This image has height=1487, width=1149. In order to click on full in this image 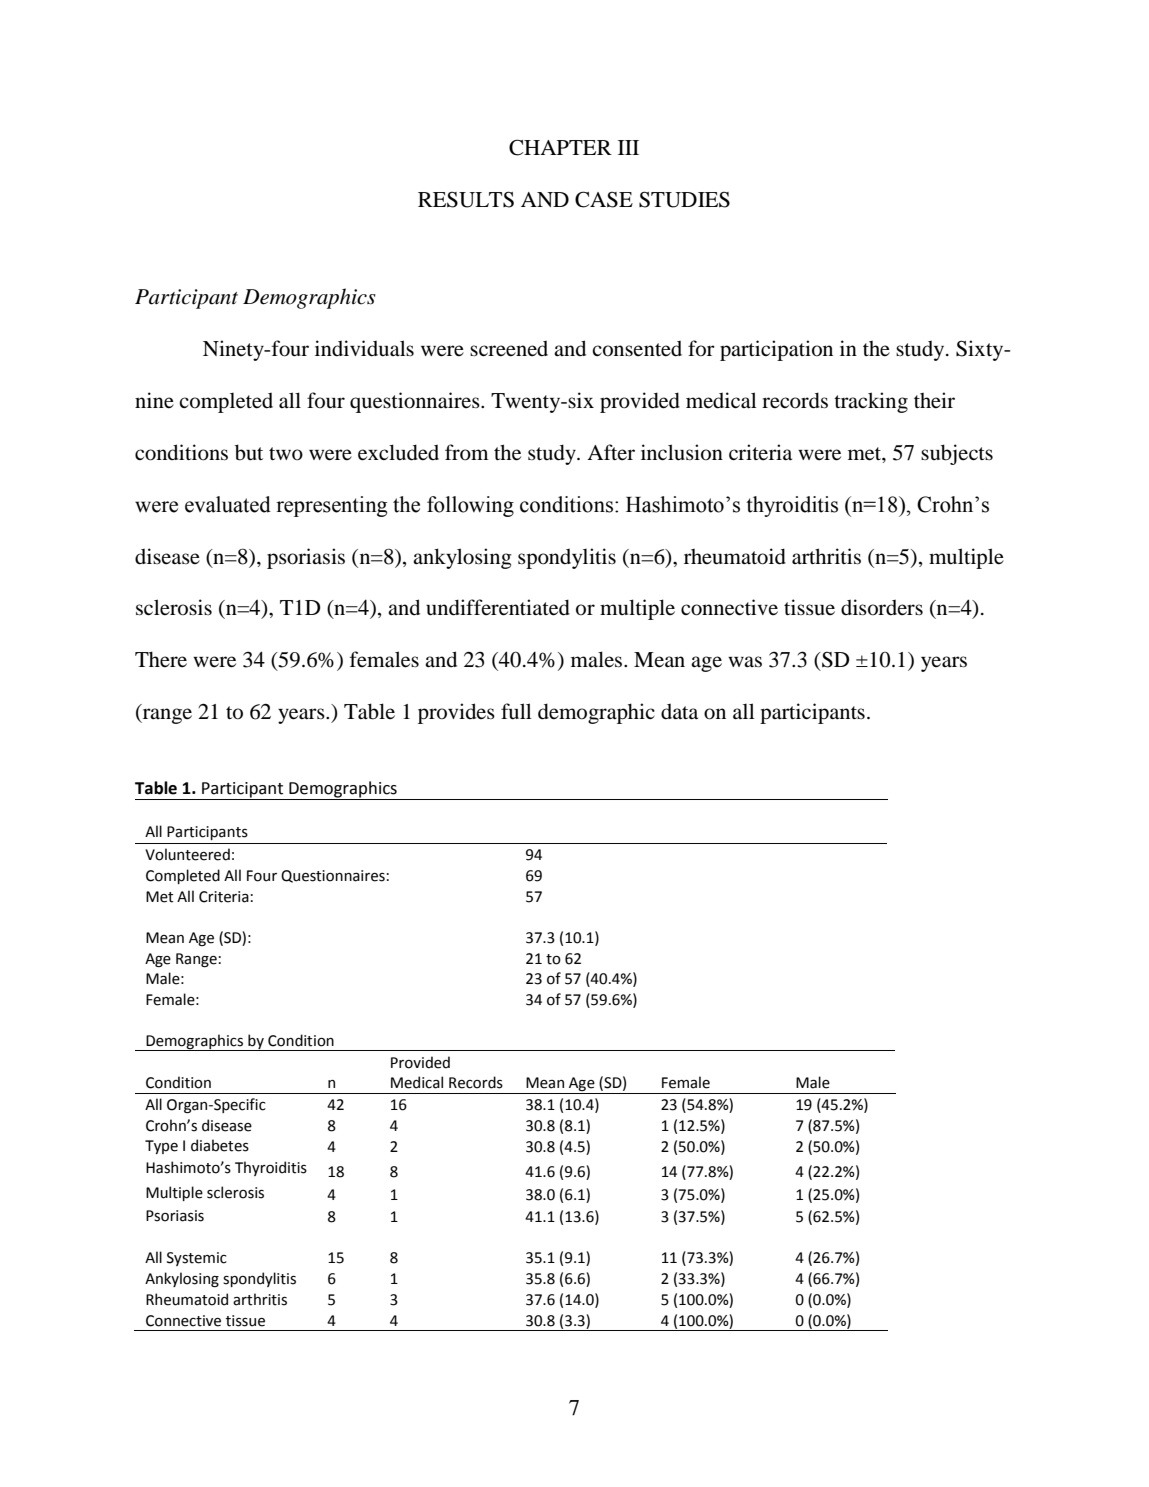, I will do `click(516, 711)`.
